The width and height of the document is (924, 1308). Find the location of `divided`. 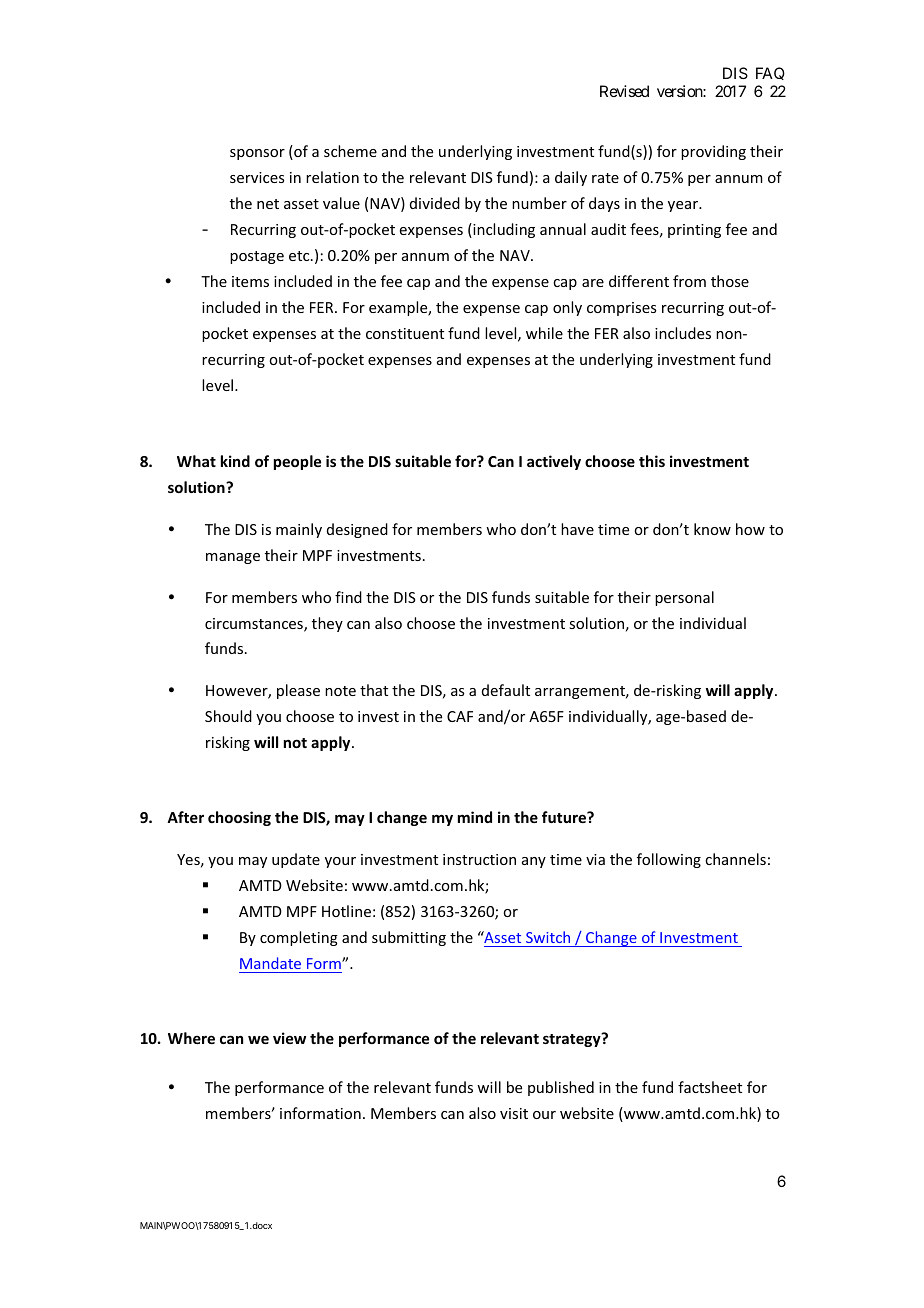

divided is located at coordinates (435, 203).
